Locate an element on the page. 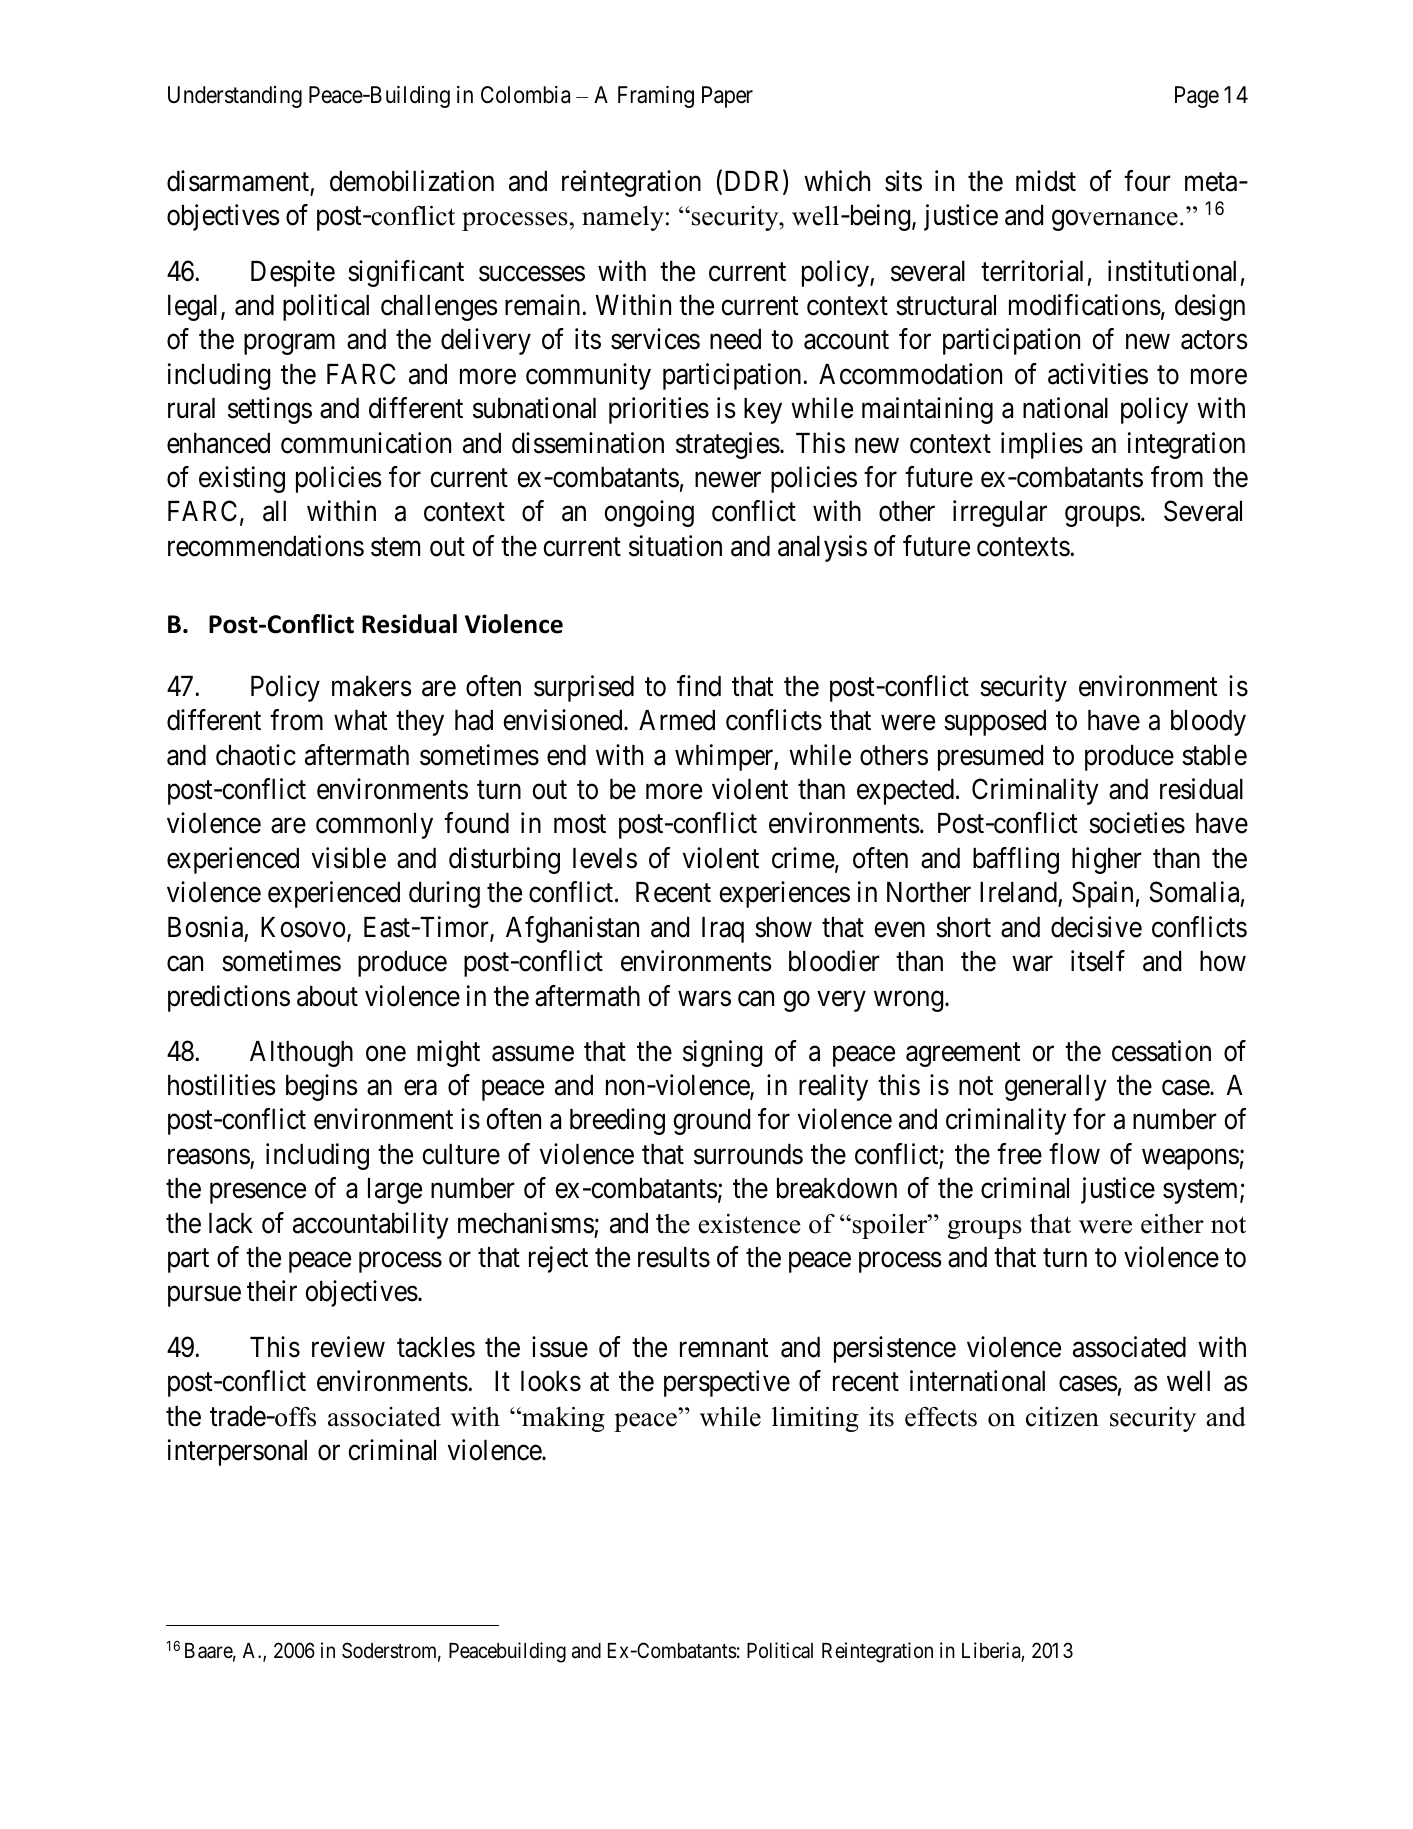  Armed is located at coordinates (677, 720).
